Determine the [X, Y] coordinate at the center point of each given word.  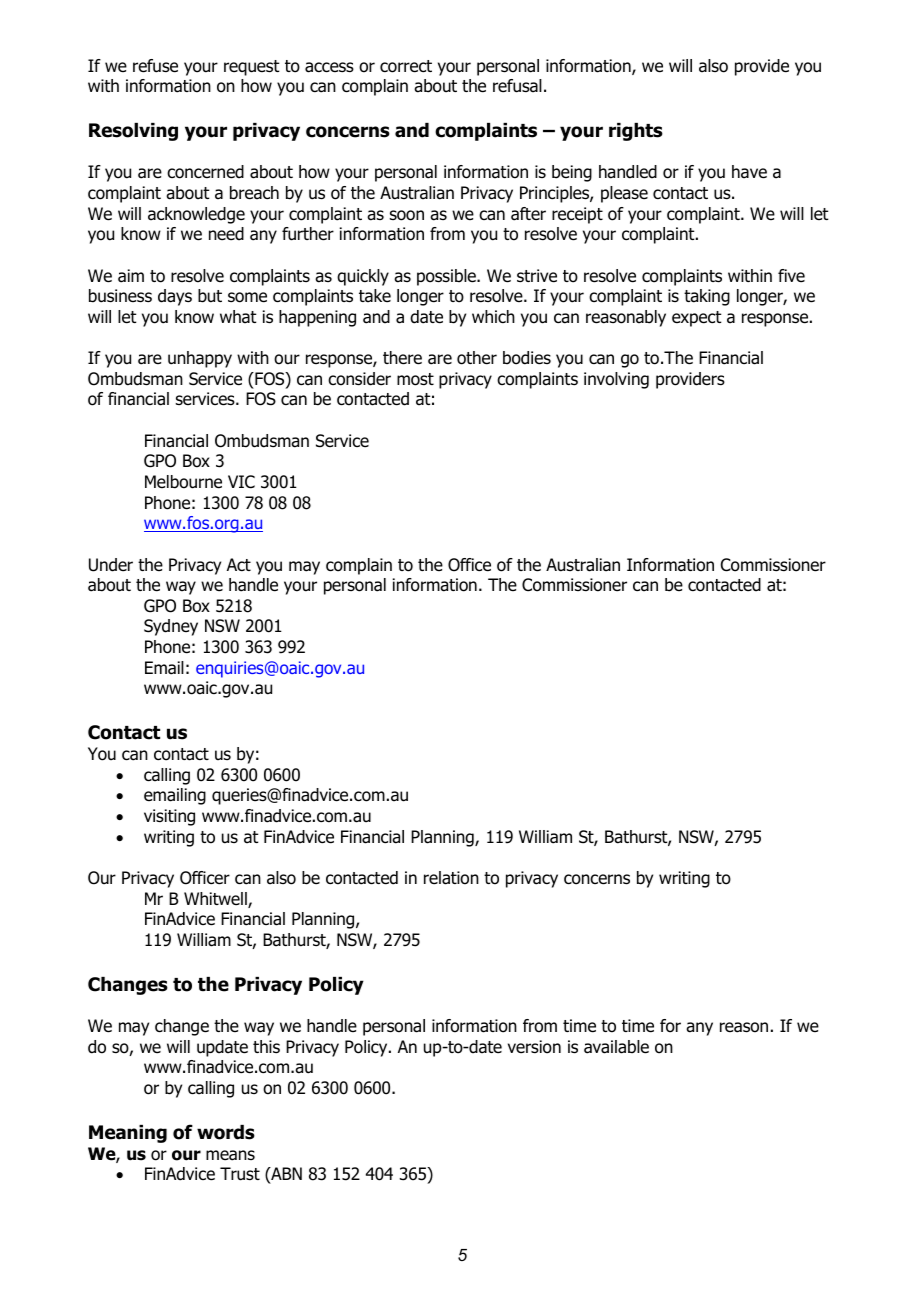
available [616, 1047]
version [534, 1047]
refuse [155, 66]
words [226, 1132]
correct [406, 66]
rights [636, 132]
